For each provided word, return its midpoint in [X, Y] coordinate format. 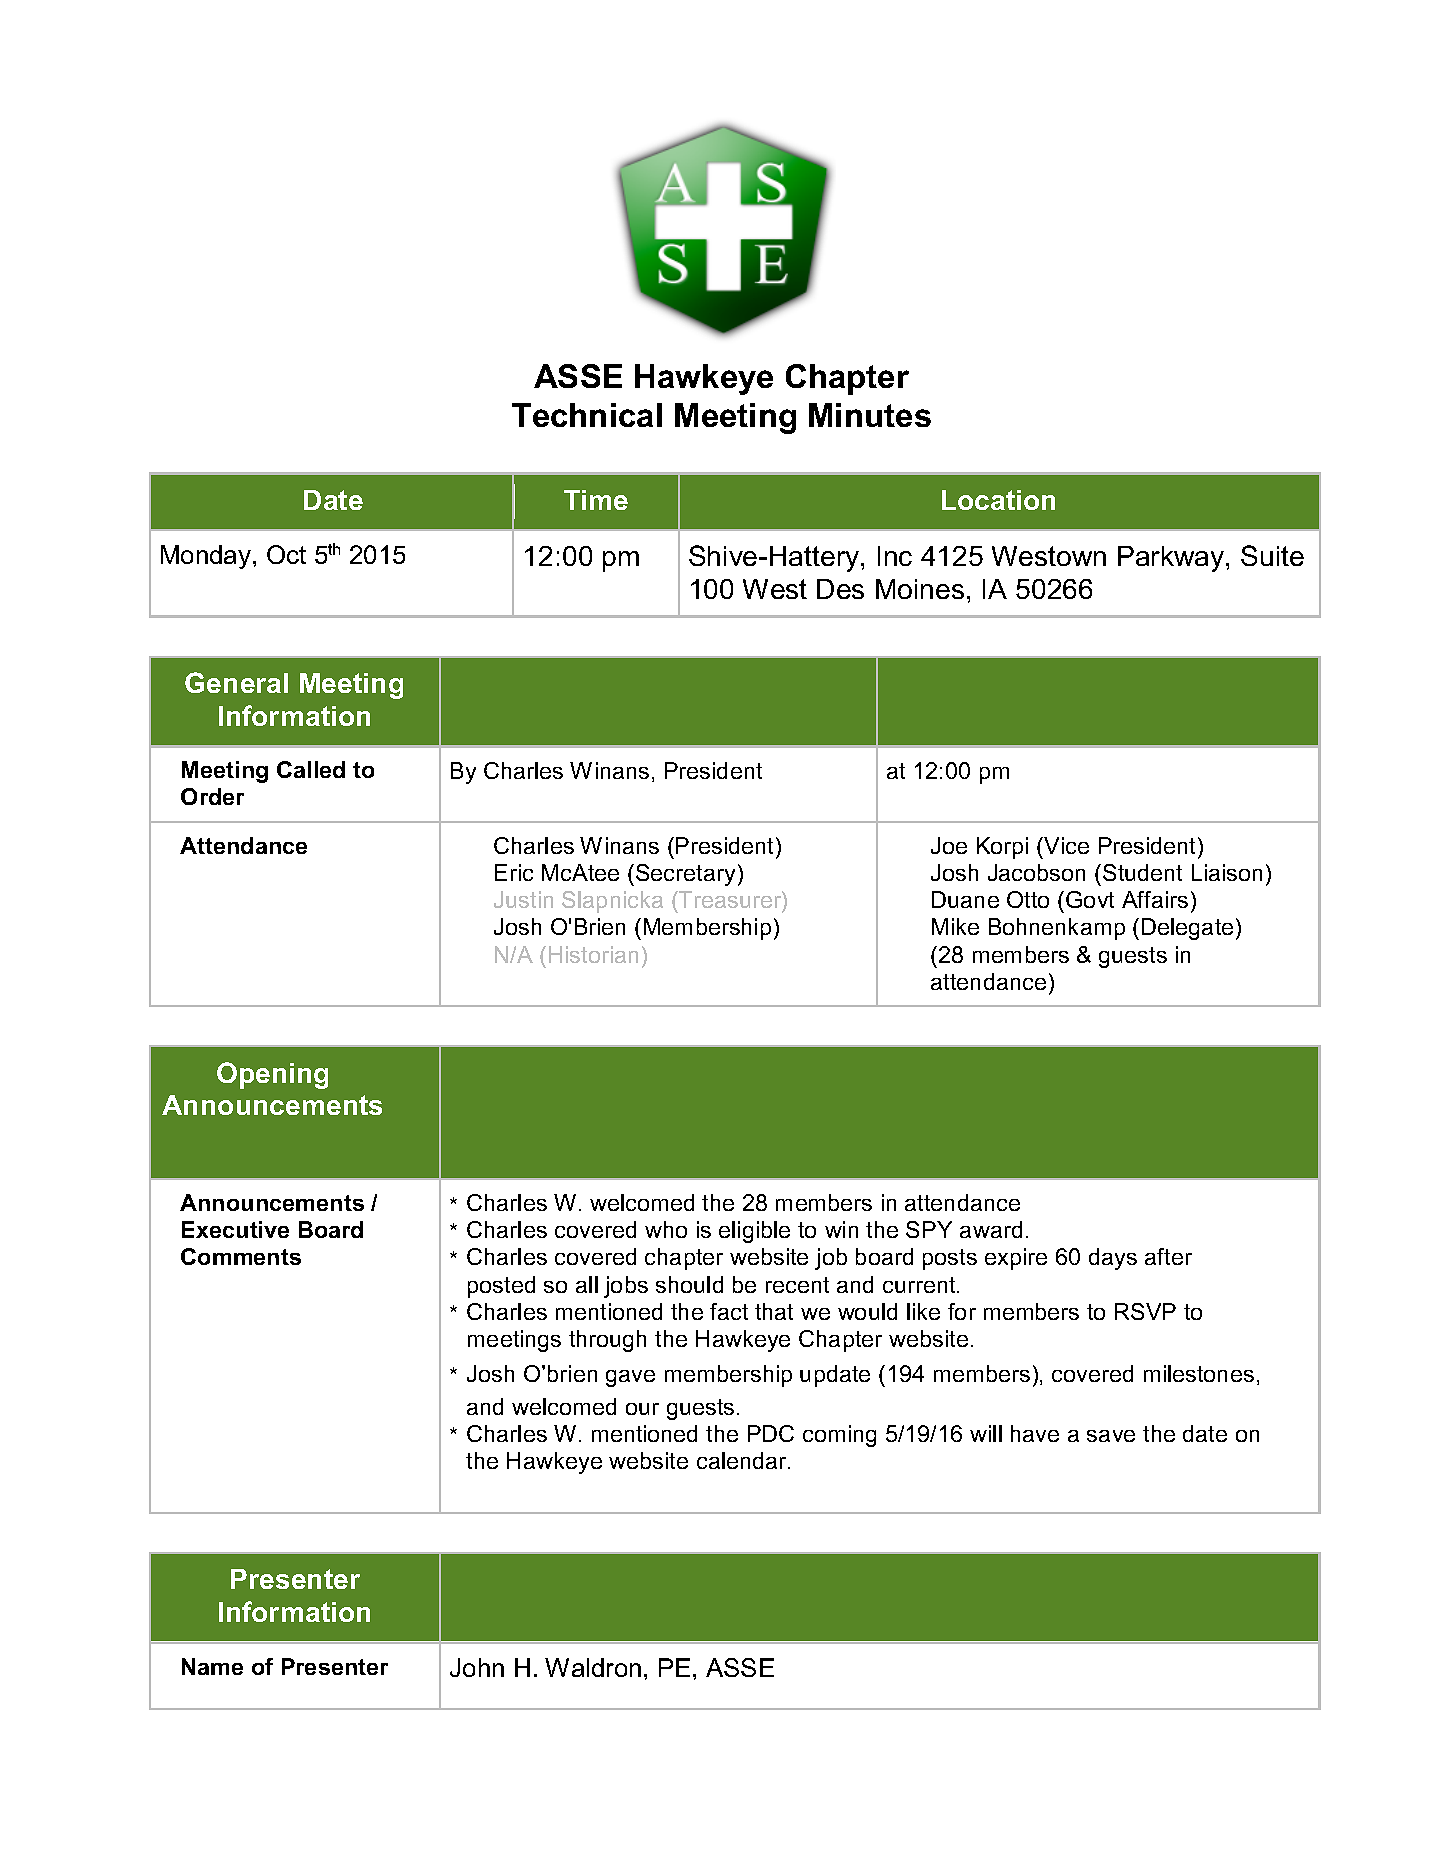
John [477, 1667]
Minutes [870, 415]
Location [998, 500]
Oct [286, 554]
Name [212, 1666]
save [1111, 1436]
